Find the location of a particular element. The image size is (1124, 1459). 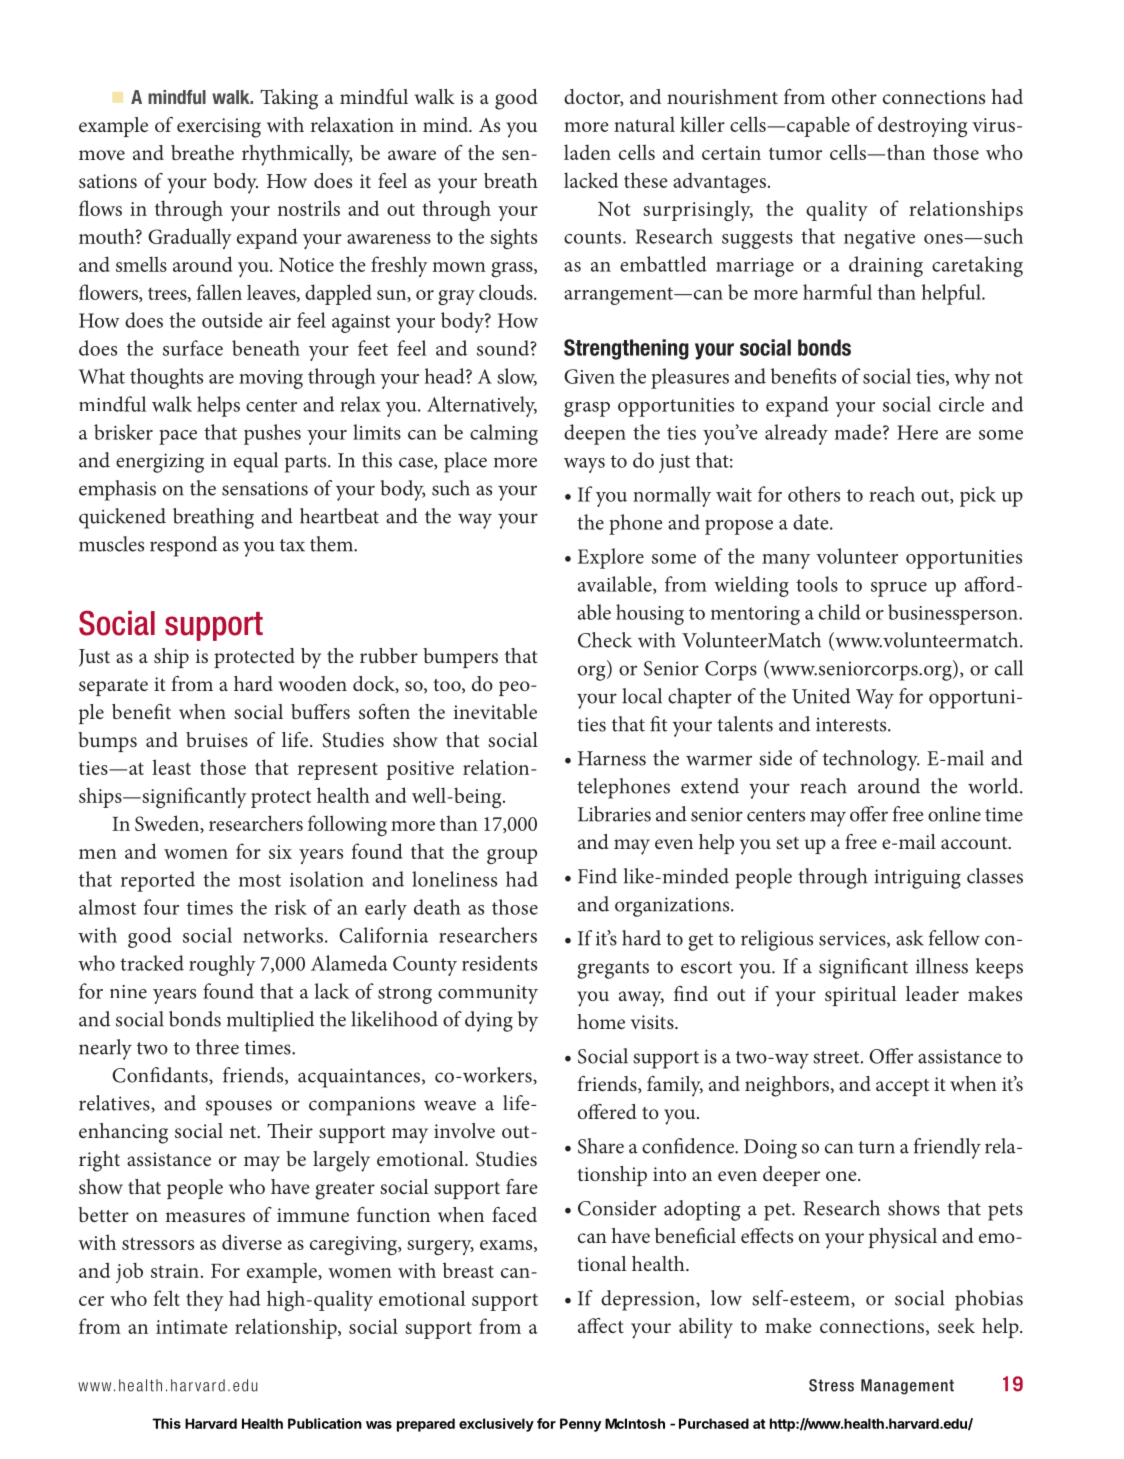

three is located at coordinates (217, 1047).
